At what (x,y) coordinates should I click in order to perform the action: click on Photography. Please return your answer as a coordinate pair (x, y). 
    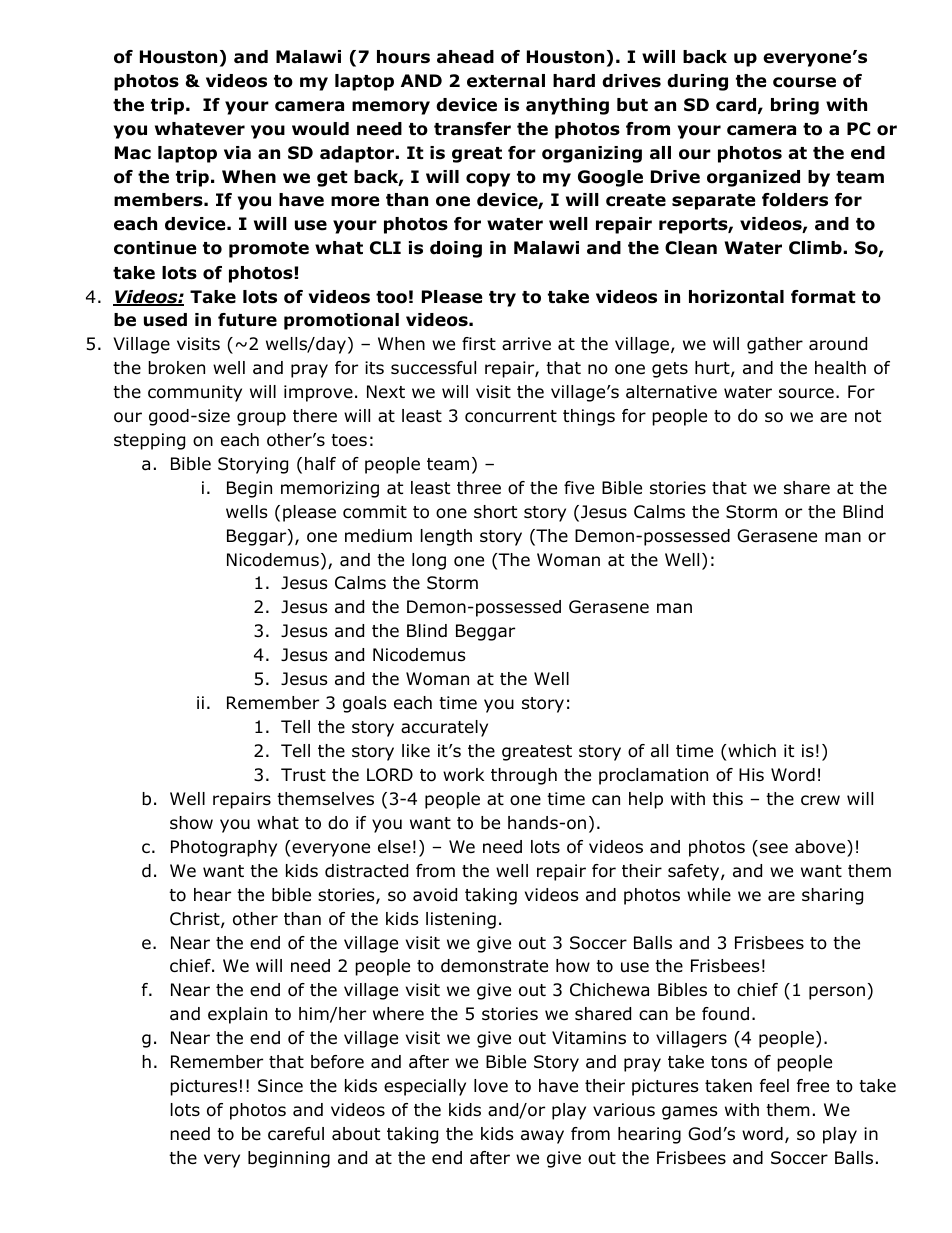
    Looking at the image, I should click on (224, 848).
